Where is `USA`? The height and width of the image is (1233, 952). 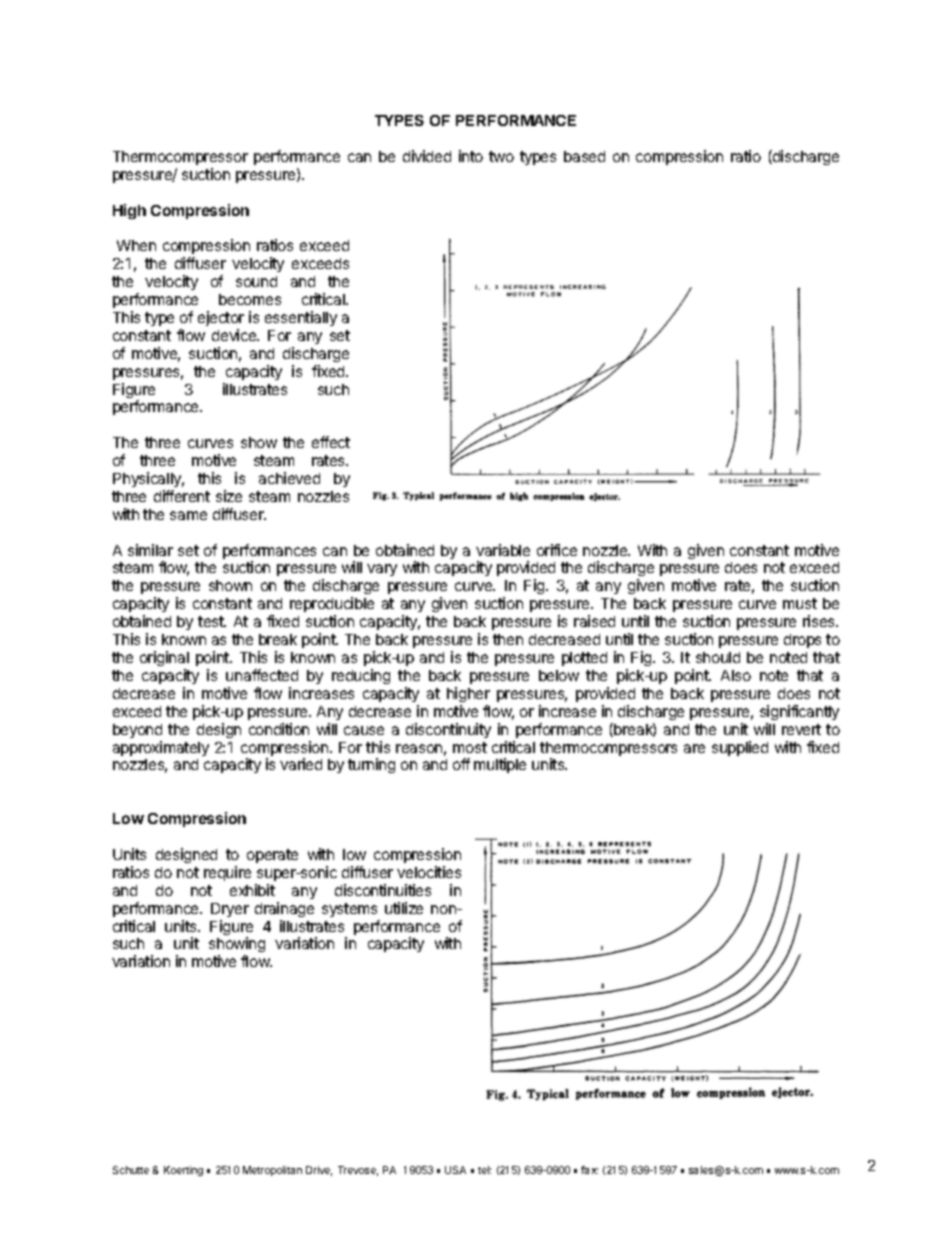
USA is located at coordinates (455, 1170).
